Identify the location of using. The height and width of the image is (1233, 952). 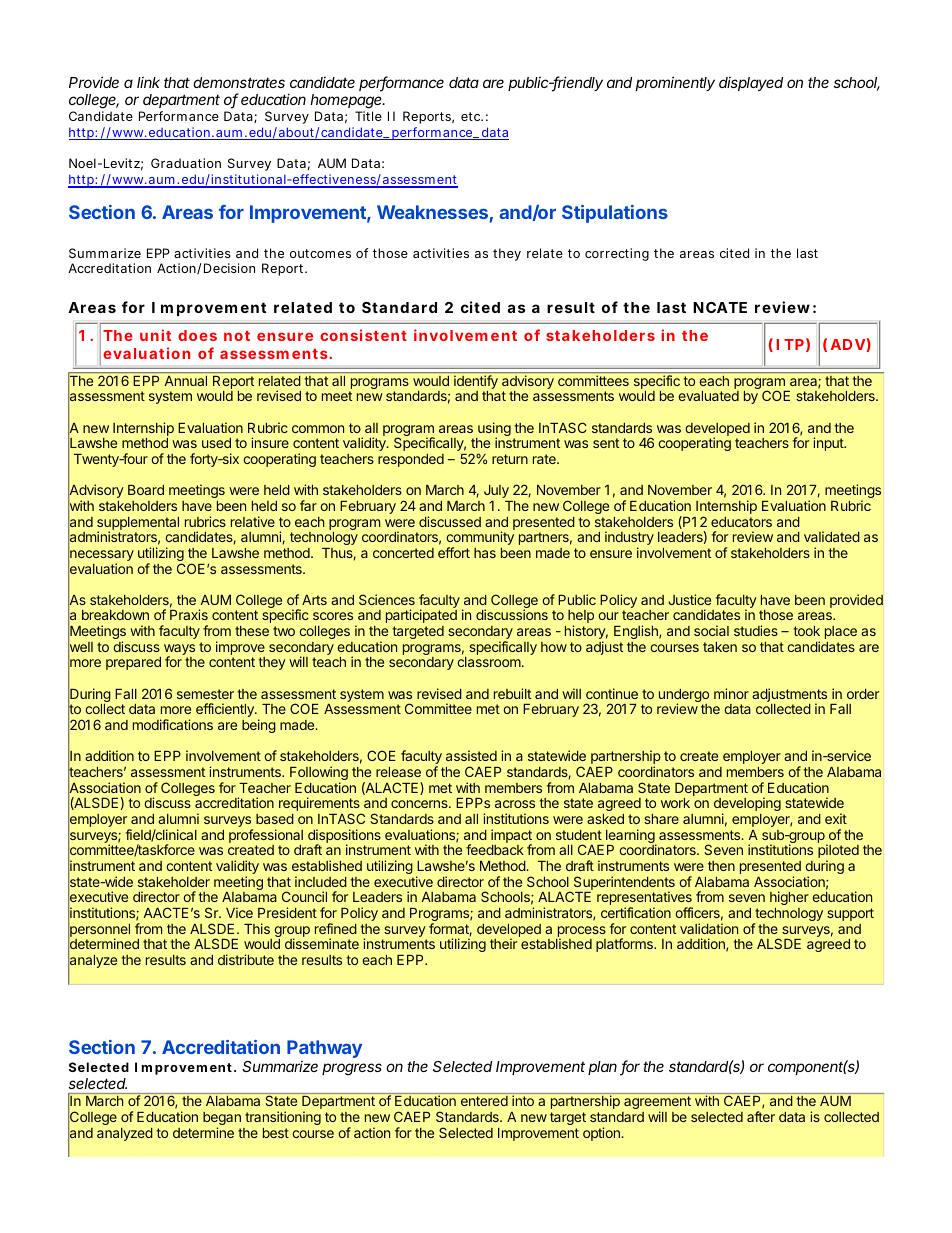
(493, 430).
